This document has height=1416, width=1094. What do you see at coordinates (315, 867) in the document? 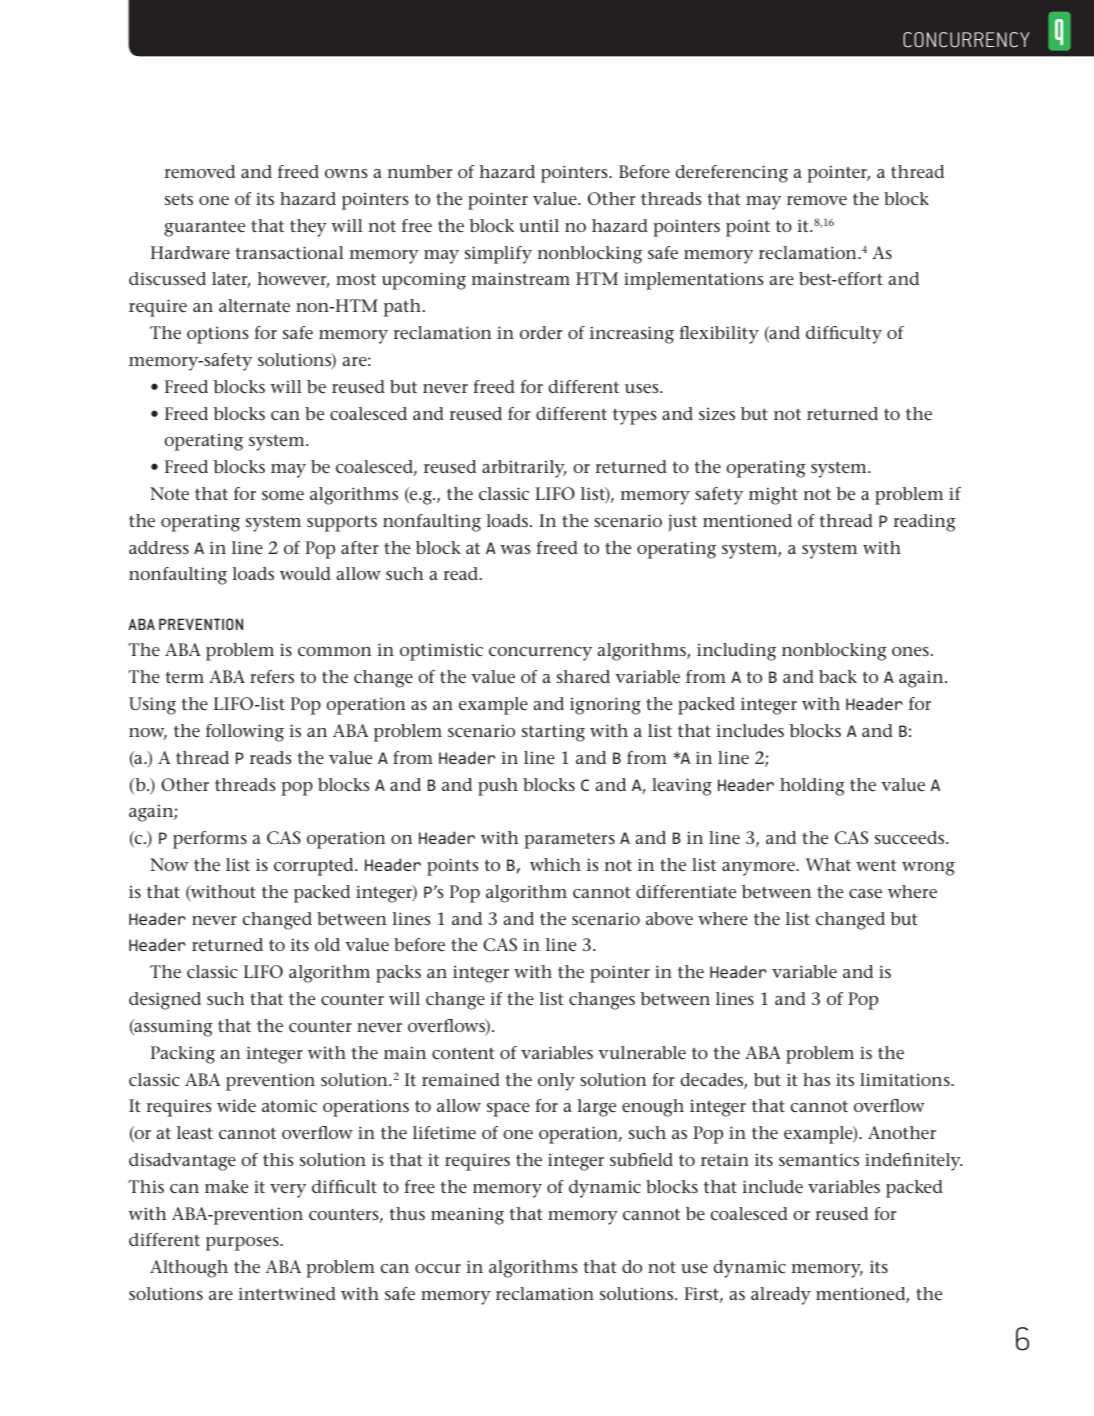
I see `corrupted` at bounding box center [315, 867].
